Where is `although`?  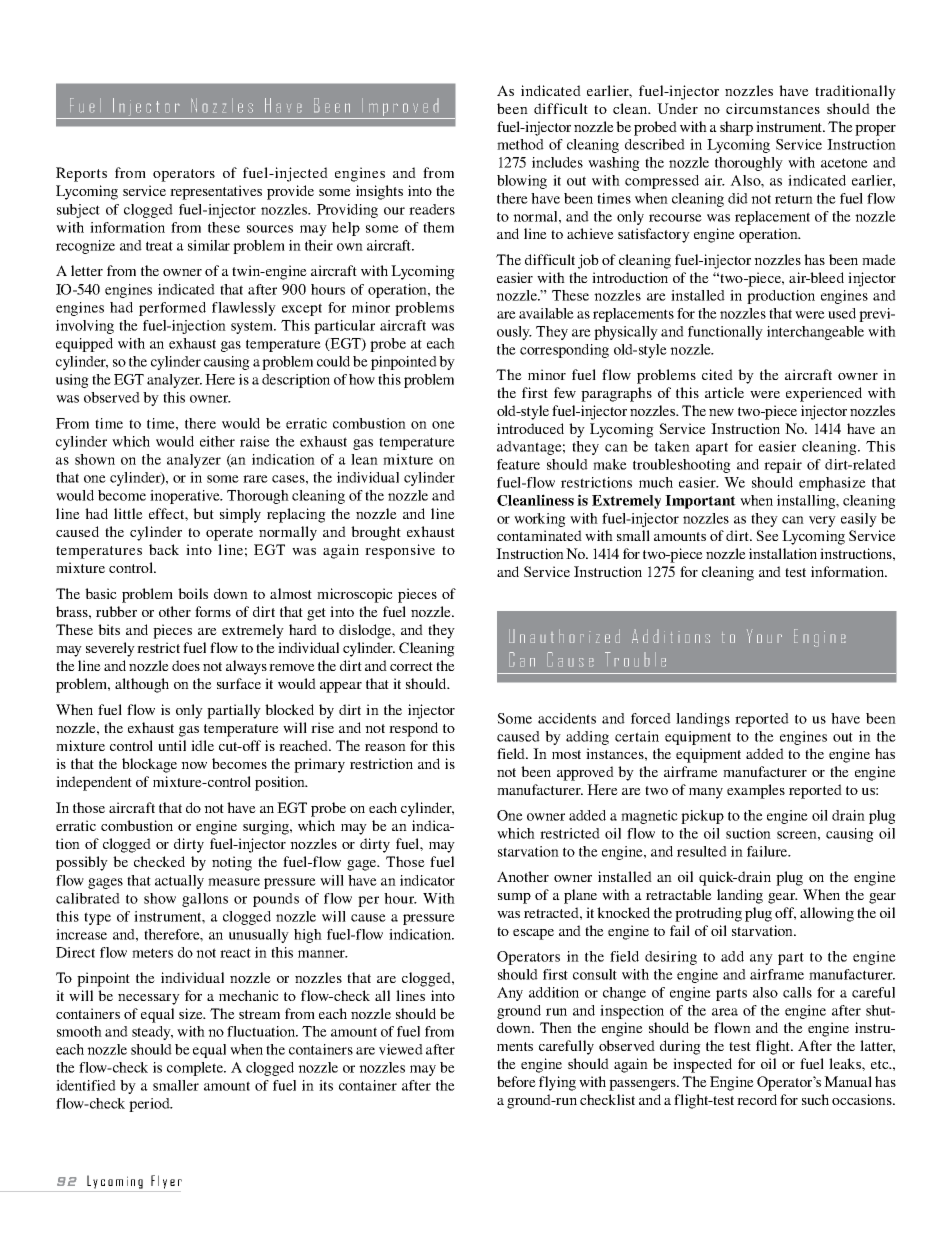 although is located at coordinates (142, 685).
